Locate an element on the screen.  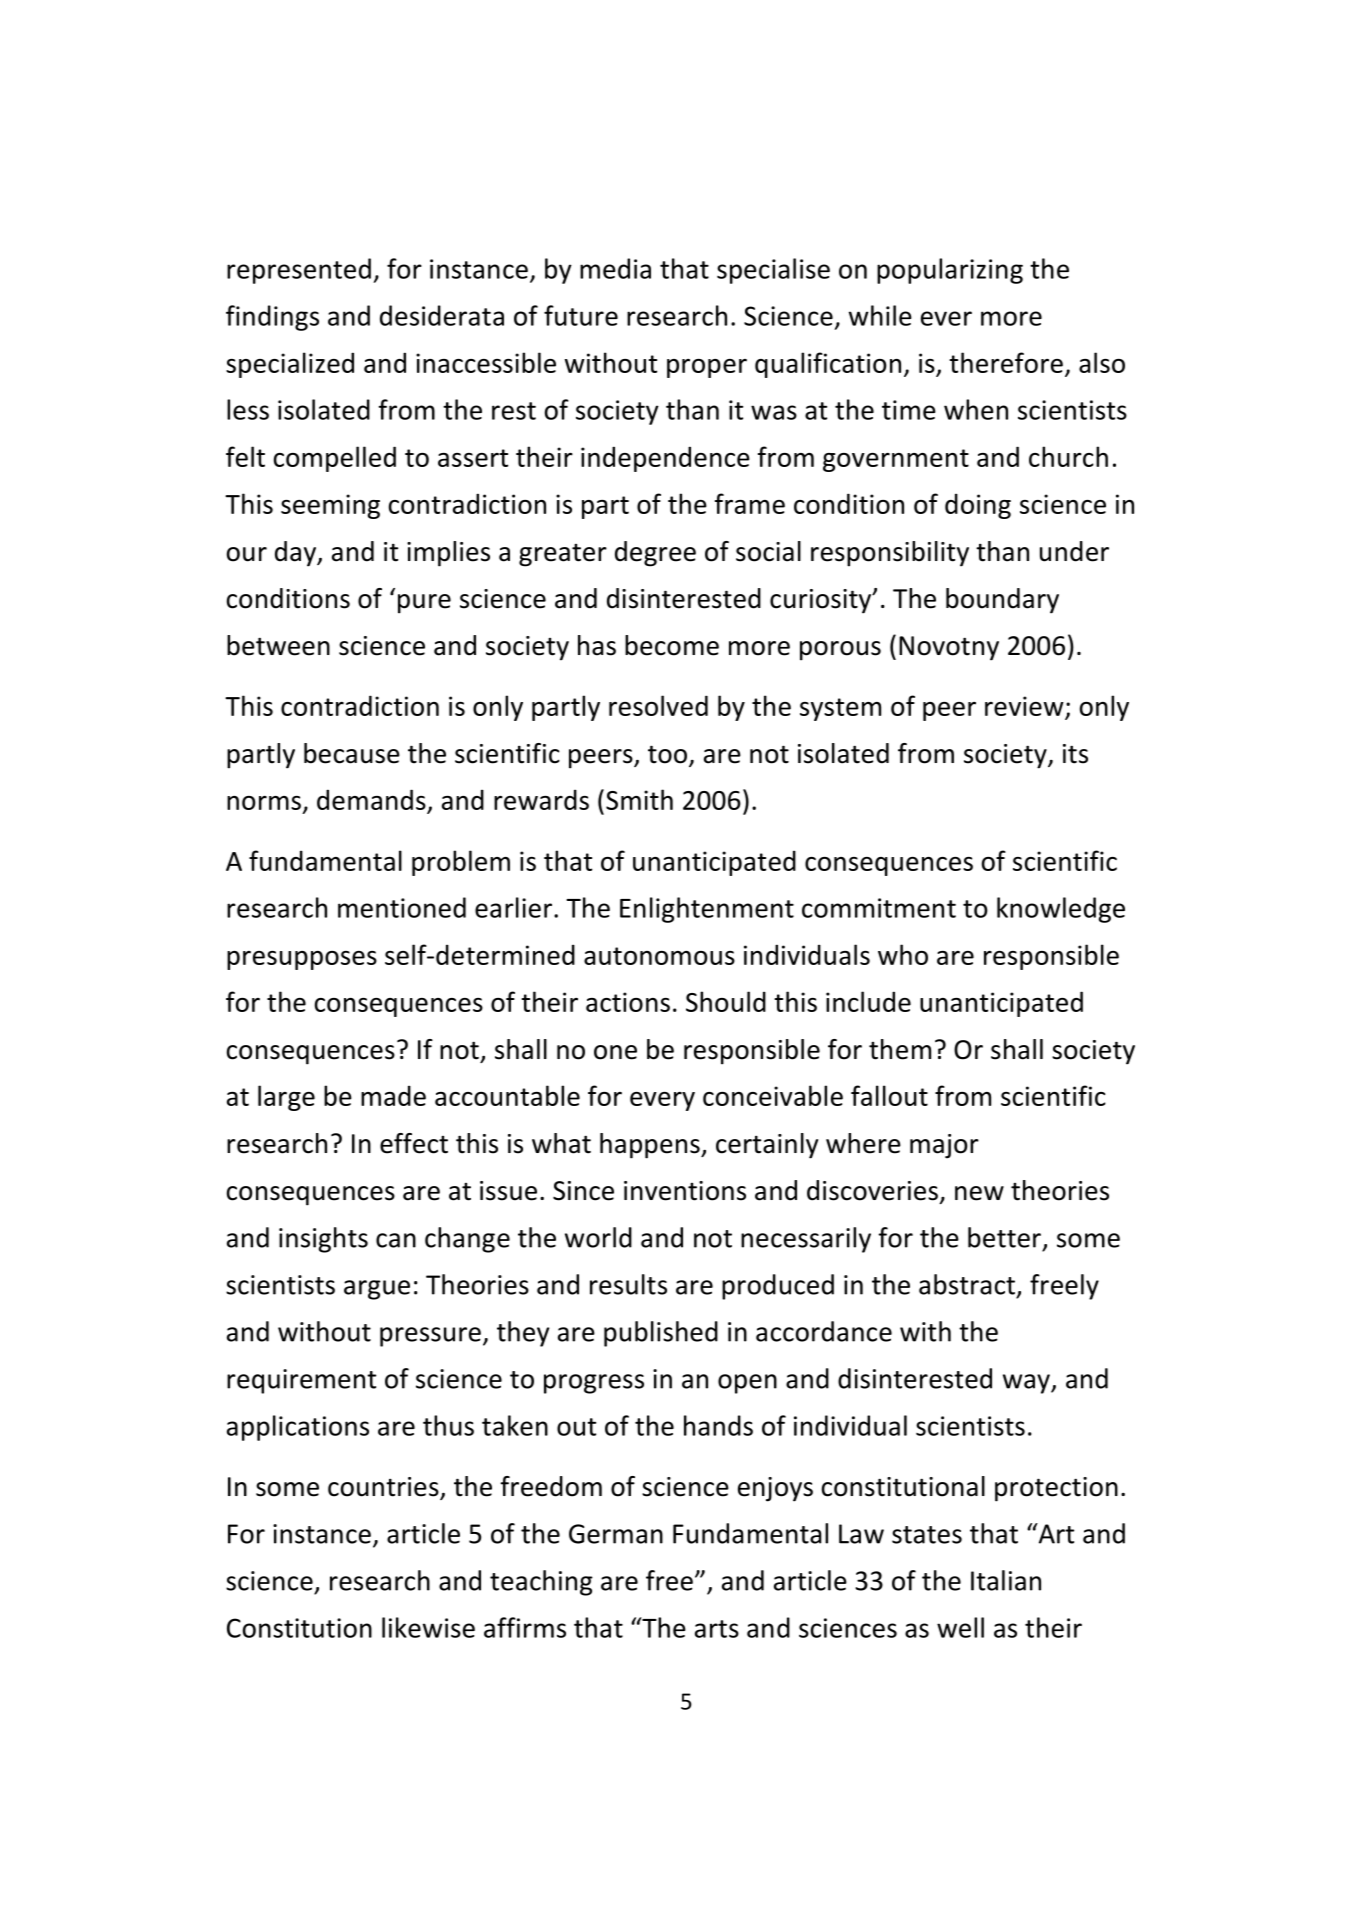
likewise is located at coordinates (428, 1627).
